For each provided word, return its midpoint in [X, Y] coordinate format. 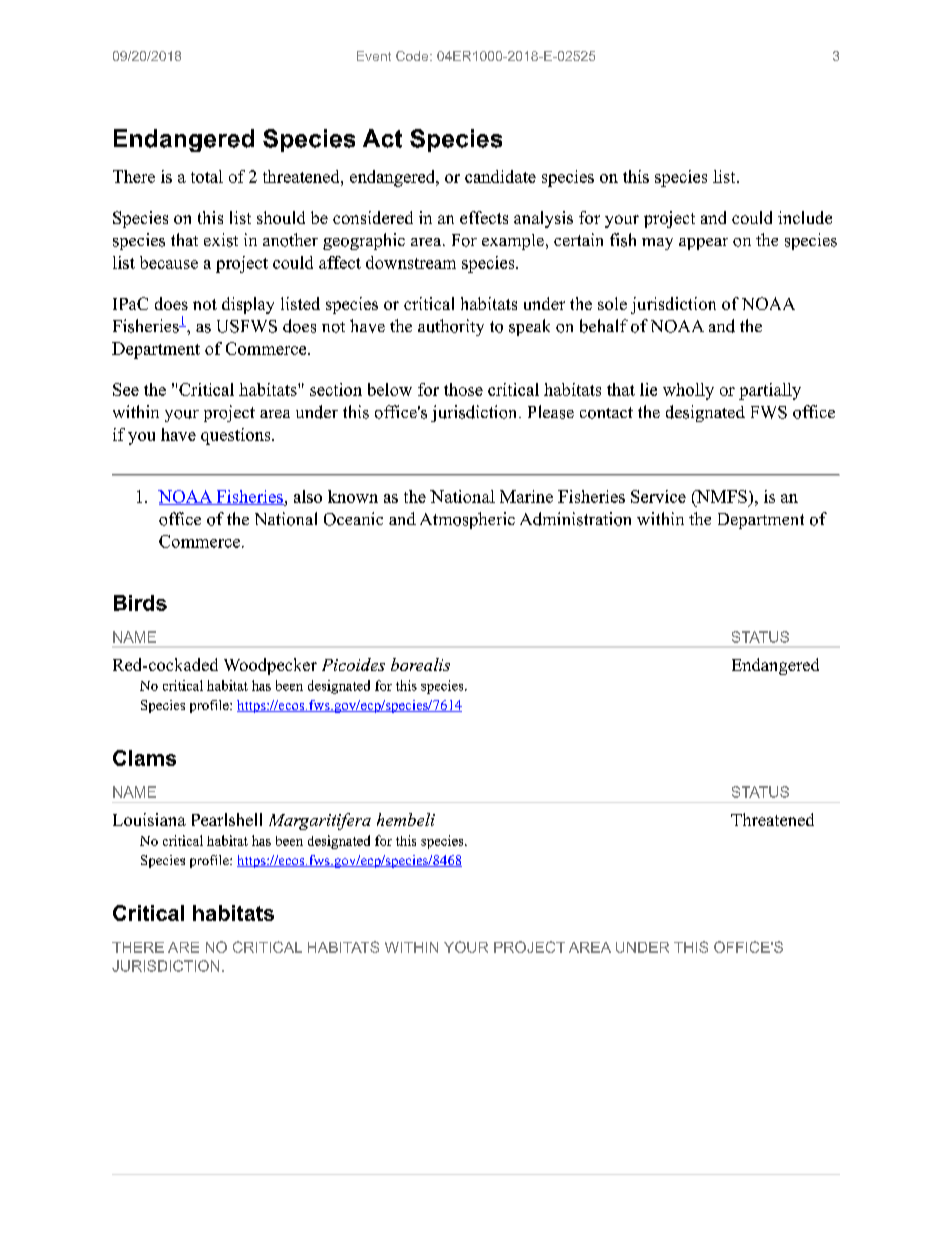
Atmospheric [467, 520]
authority [451, 327]
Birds [140, 603]
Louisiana [149, 819]
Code [413, 56]
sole [612, 303]
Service [658, 496]
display [248, 305]
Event [374, 56]
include [805, 217]
